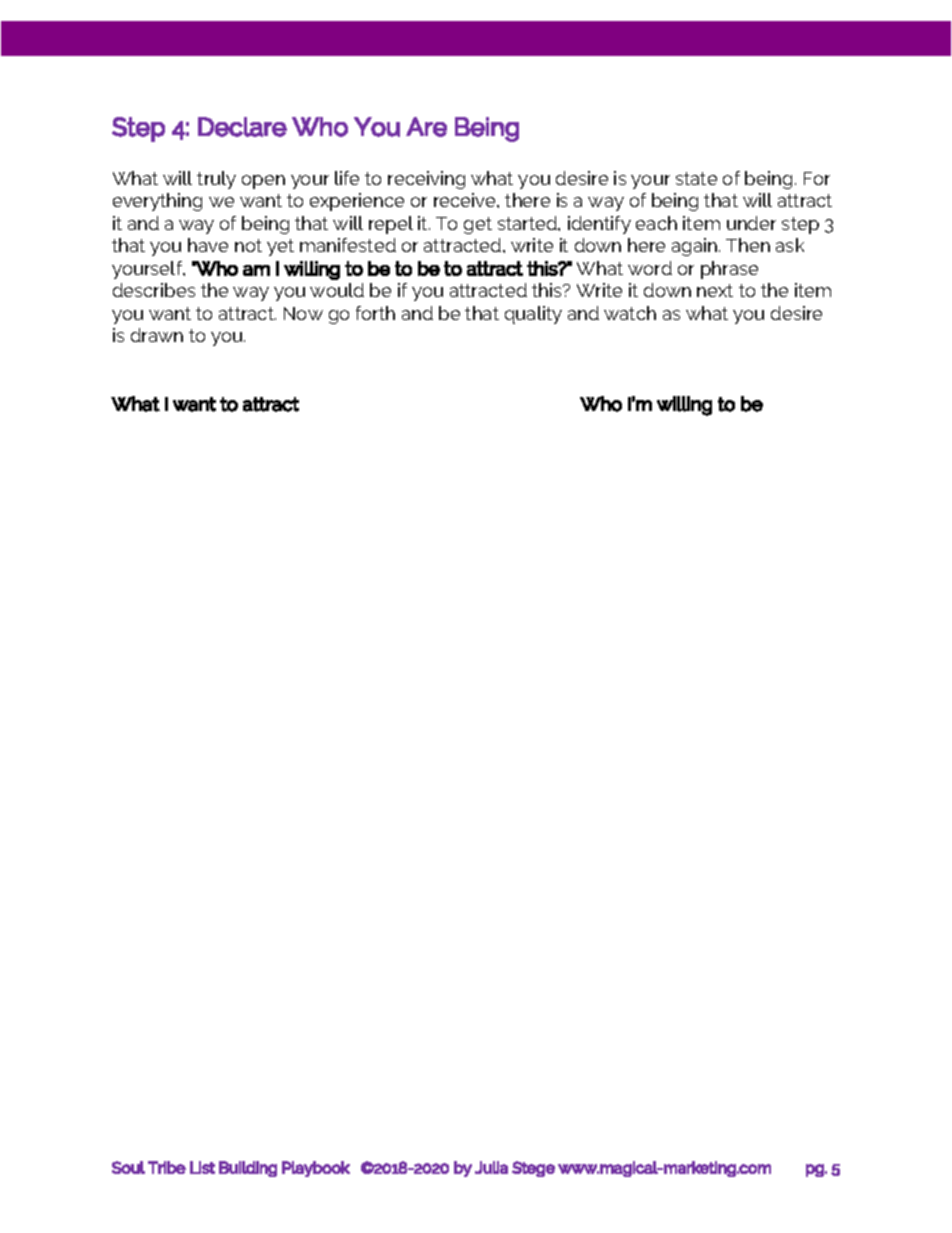 The height and width of the screenshot is (1233, 952). I want to click on watch, so click(630, 313).
